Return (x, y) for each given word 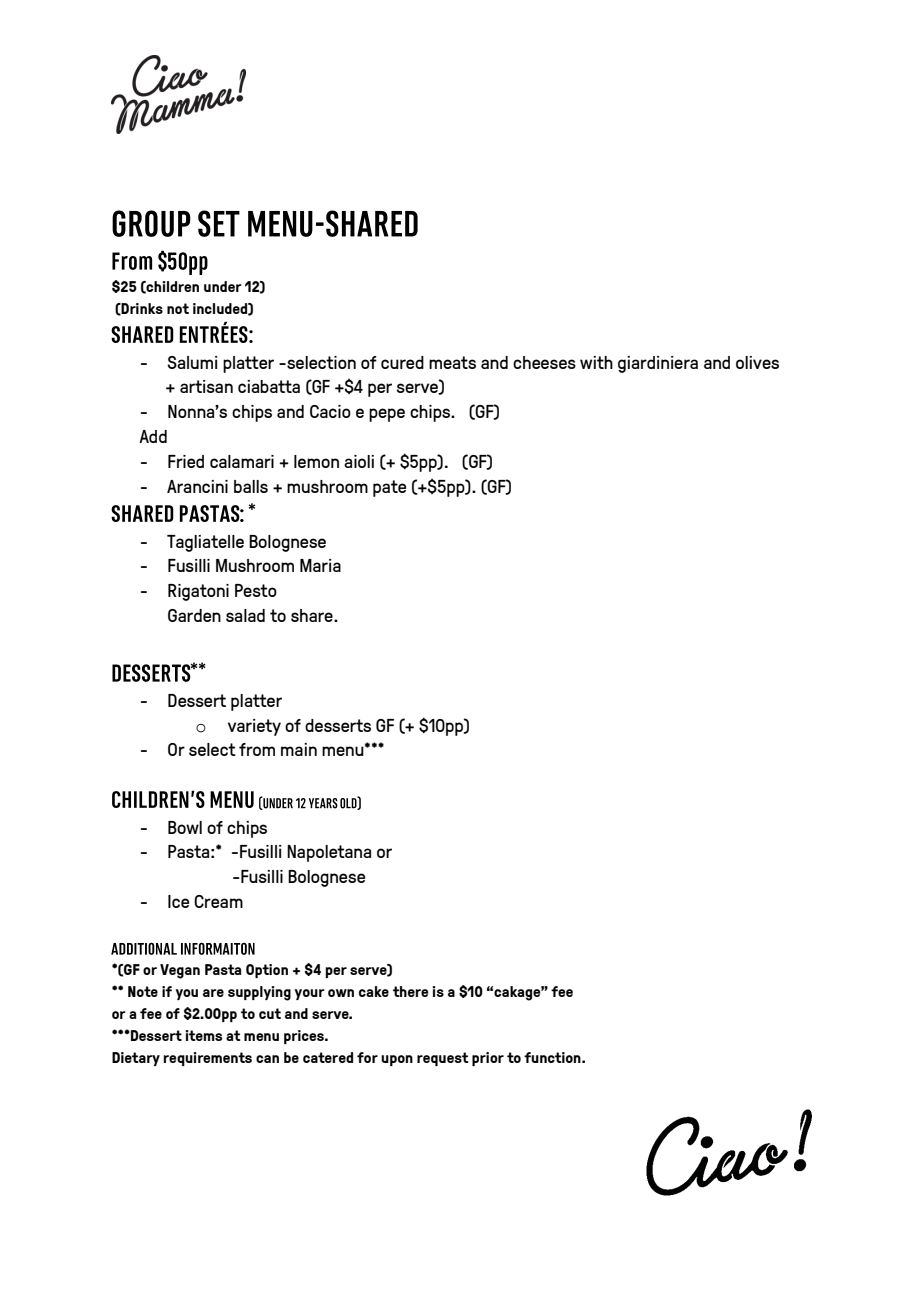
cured (402, 362)
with (596, 362)
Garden (194, 615)
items (203, 1035)
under (223, 286)
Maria (320, 565)
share (313, 615)
